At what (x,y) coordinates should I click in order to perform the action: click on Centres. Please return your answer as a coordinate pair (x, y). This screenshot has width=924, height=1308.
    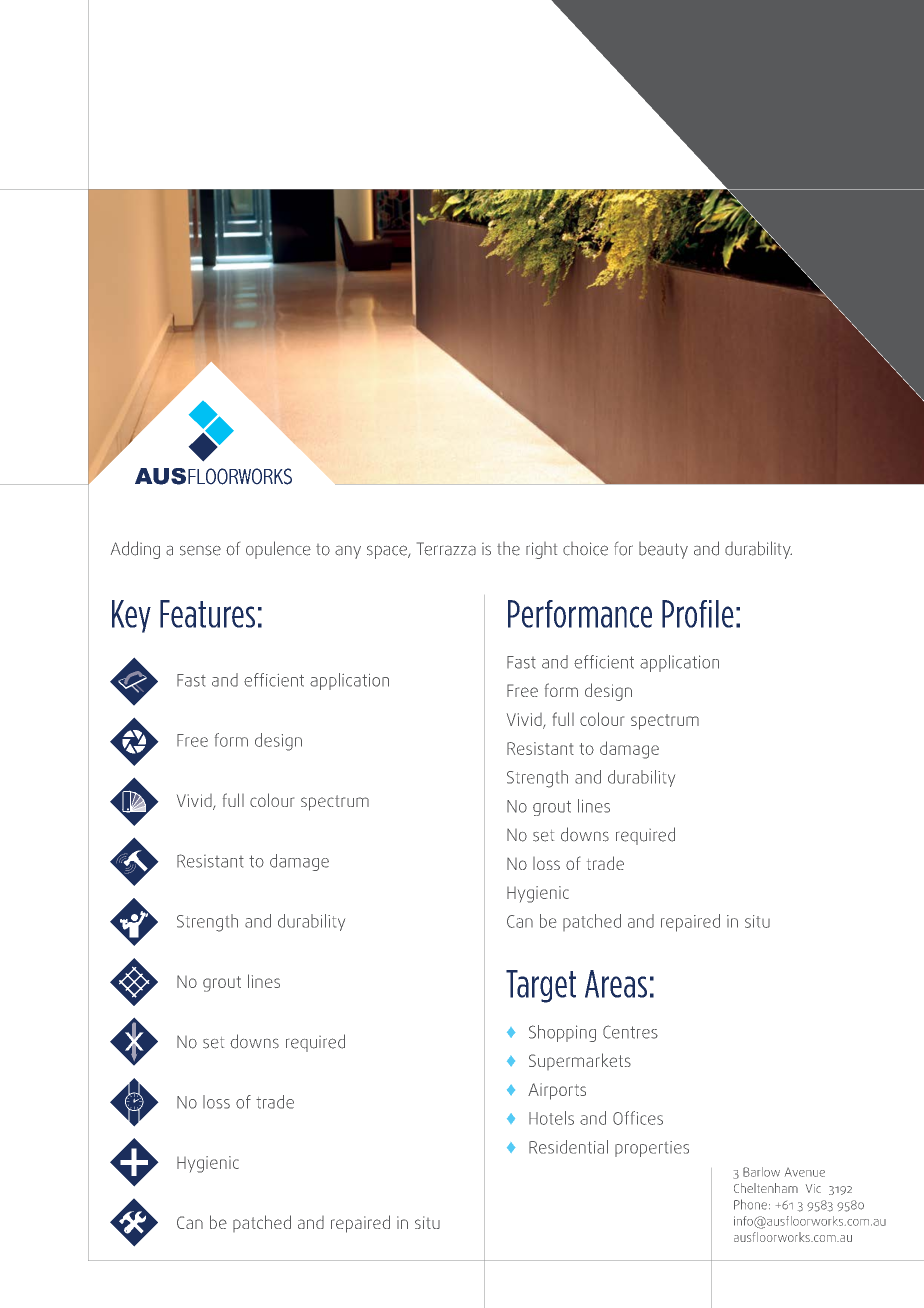
    Looking at the image, I should click on (630, 1032).
